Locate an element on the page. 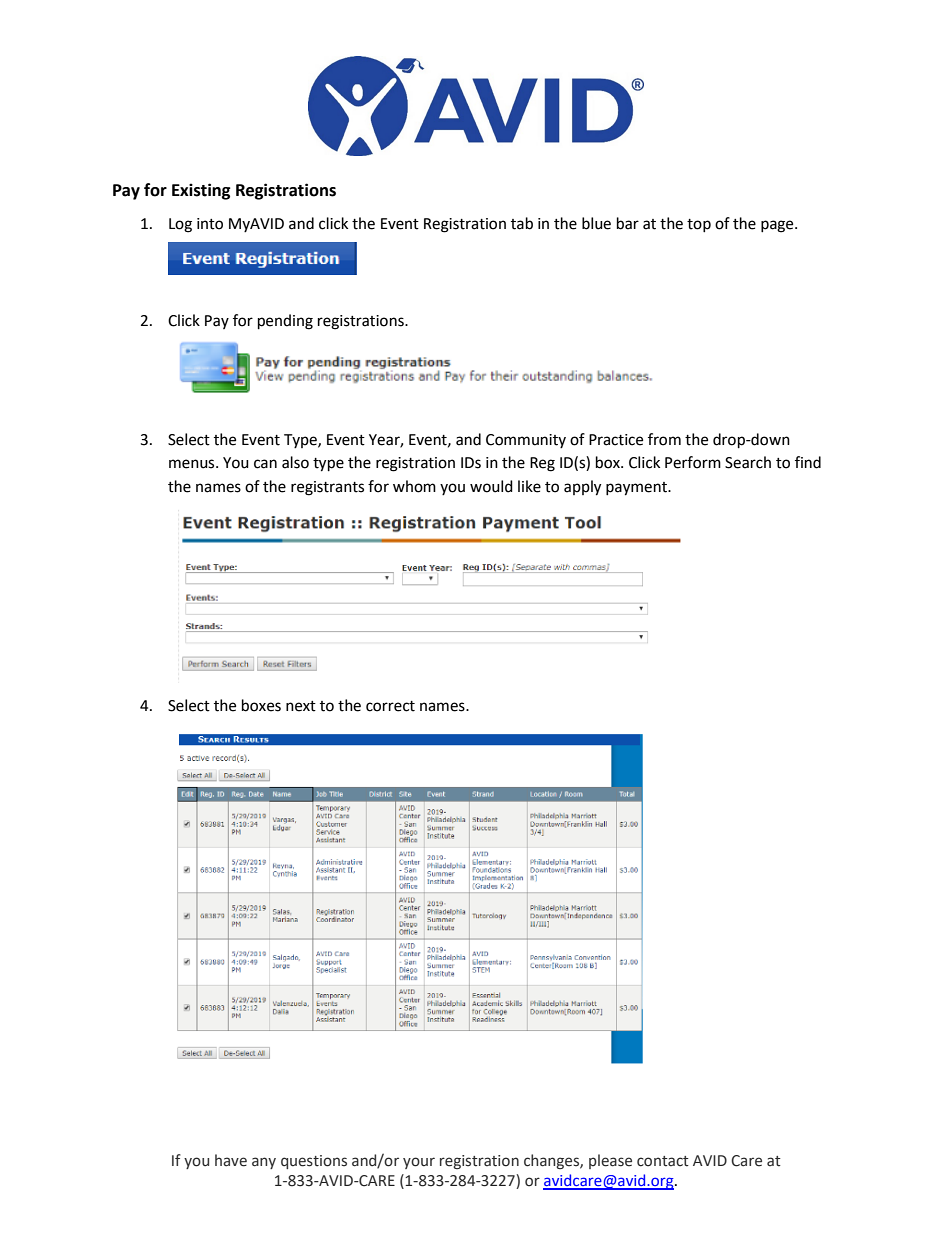 Image resolution: width=952 pixels, height=1233 pixels. can is located at coordinates (265, 464).
